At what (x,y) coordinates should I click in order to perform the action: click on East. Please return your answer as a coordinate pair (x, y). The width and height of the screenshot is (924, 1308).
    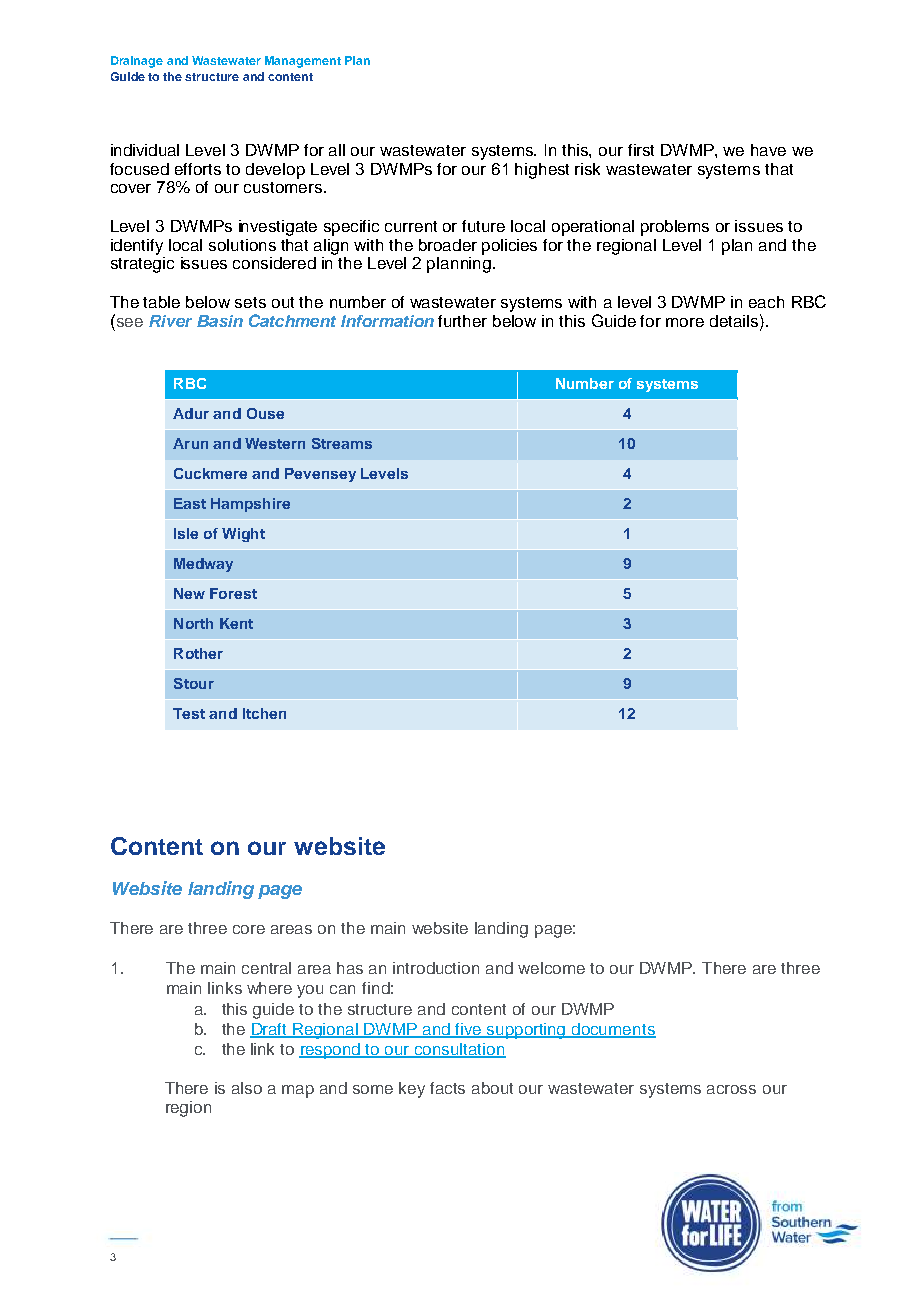
    Looking at the image, I should click on (190, 503).
